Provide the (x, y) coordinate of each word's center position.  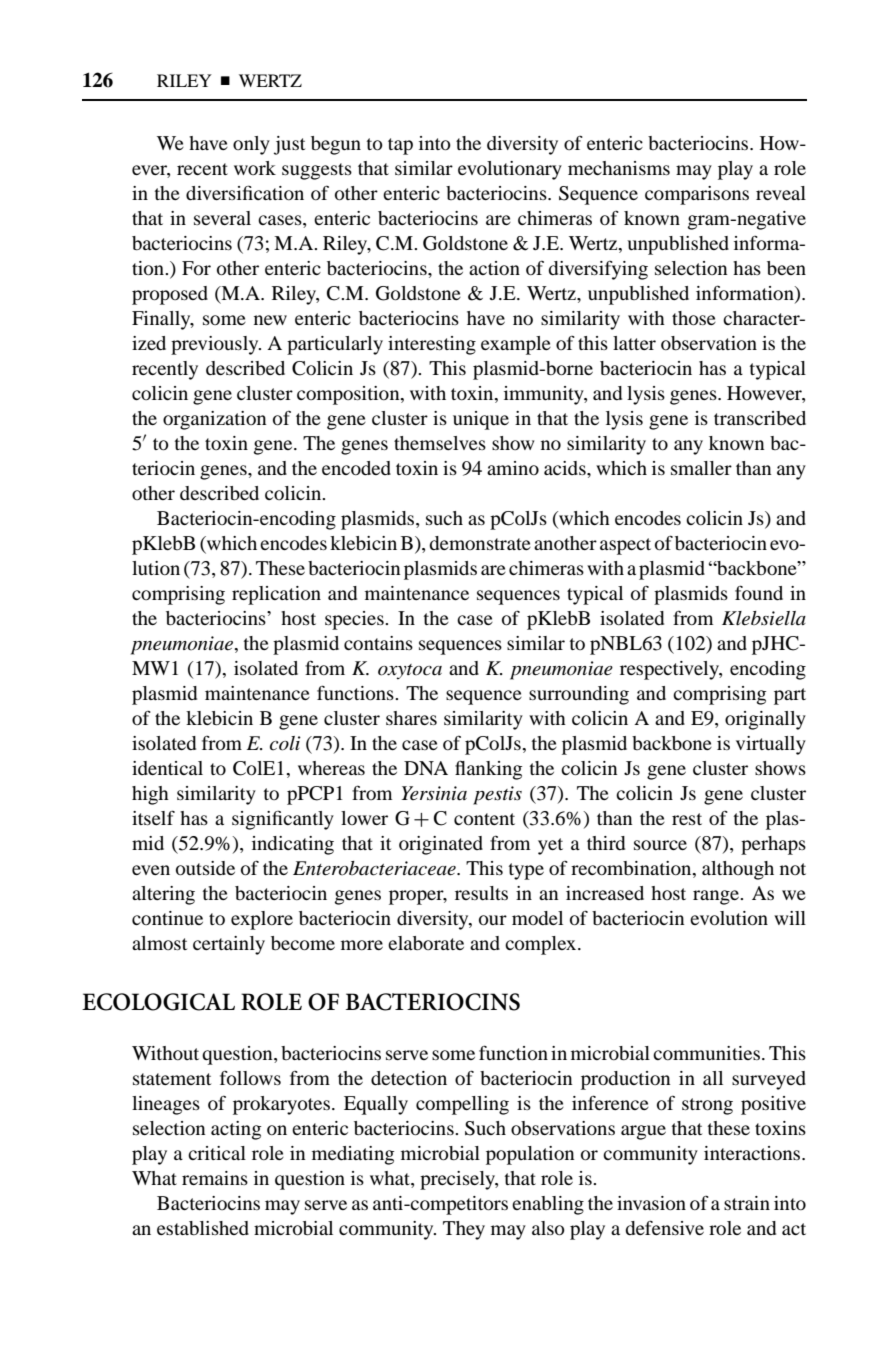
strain (747, 1203)
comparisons (697, 195)
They (464, 1230)
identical (167, 768)
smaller (701, 468)
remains (215, 1178)
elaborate (426, 943)
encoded (356, 468)
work (255, 168)
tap (400, 146)
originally (765, 720)
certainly (229, 945)
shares (411, 718)
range (717, 897)
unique (481, 420)
